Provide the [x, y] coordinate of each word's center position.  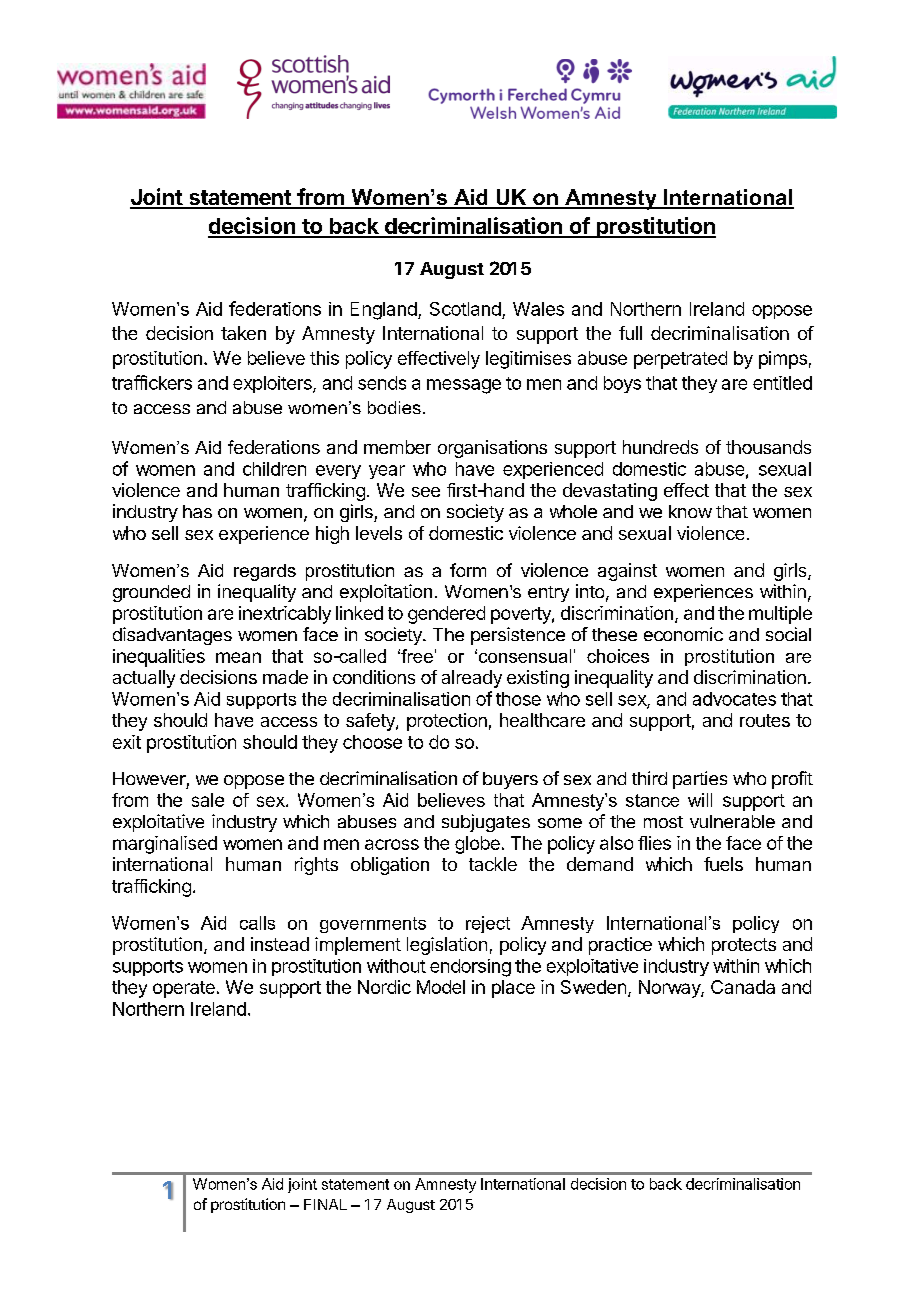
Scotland [465, 309]
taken [243, 333]
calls [257, 923]
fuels [723, 864]
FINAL [325, 1204]
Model [441, 987]
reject [488, 924]
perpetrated [680, 360]
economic [683, 634]
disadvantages [172, 636]
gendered [446, 615]
